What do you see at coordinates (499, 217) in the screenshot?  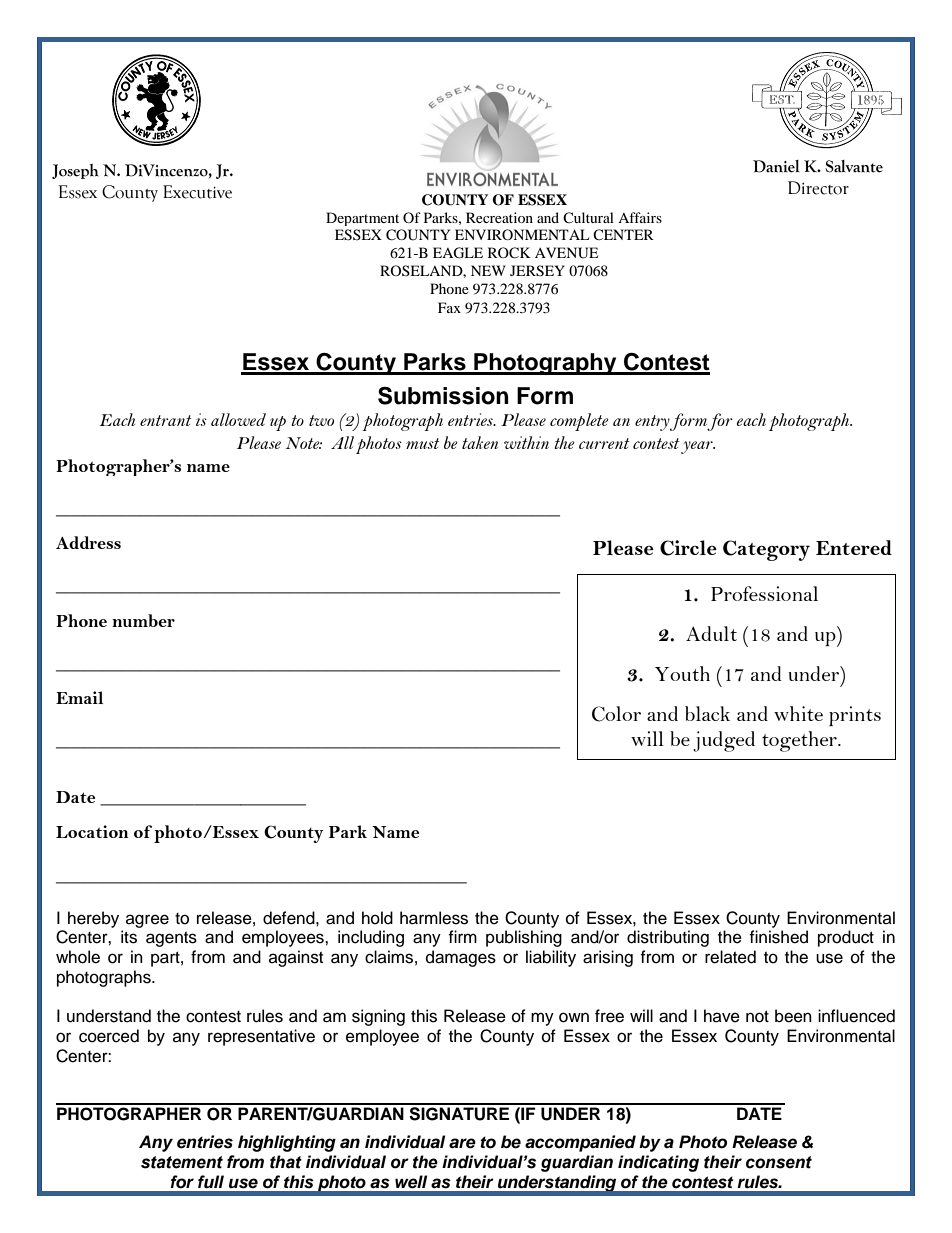 I see `Recreation` at bounding box center [499, 217].
